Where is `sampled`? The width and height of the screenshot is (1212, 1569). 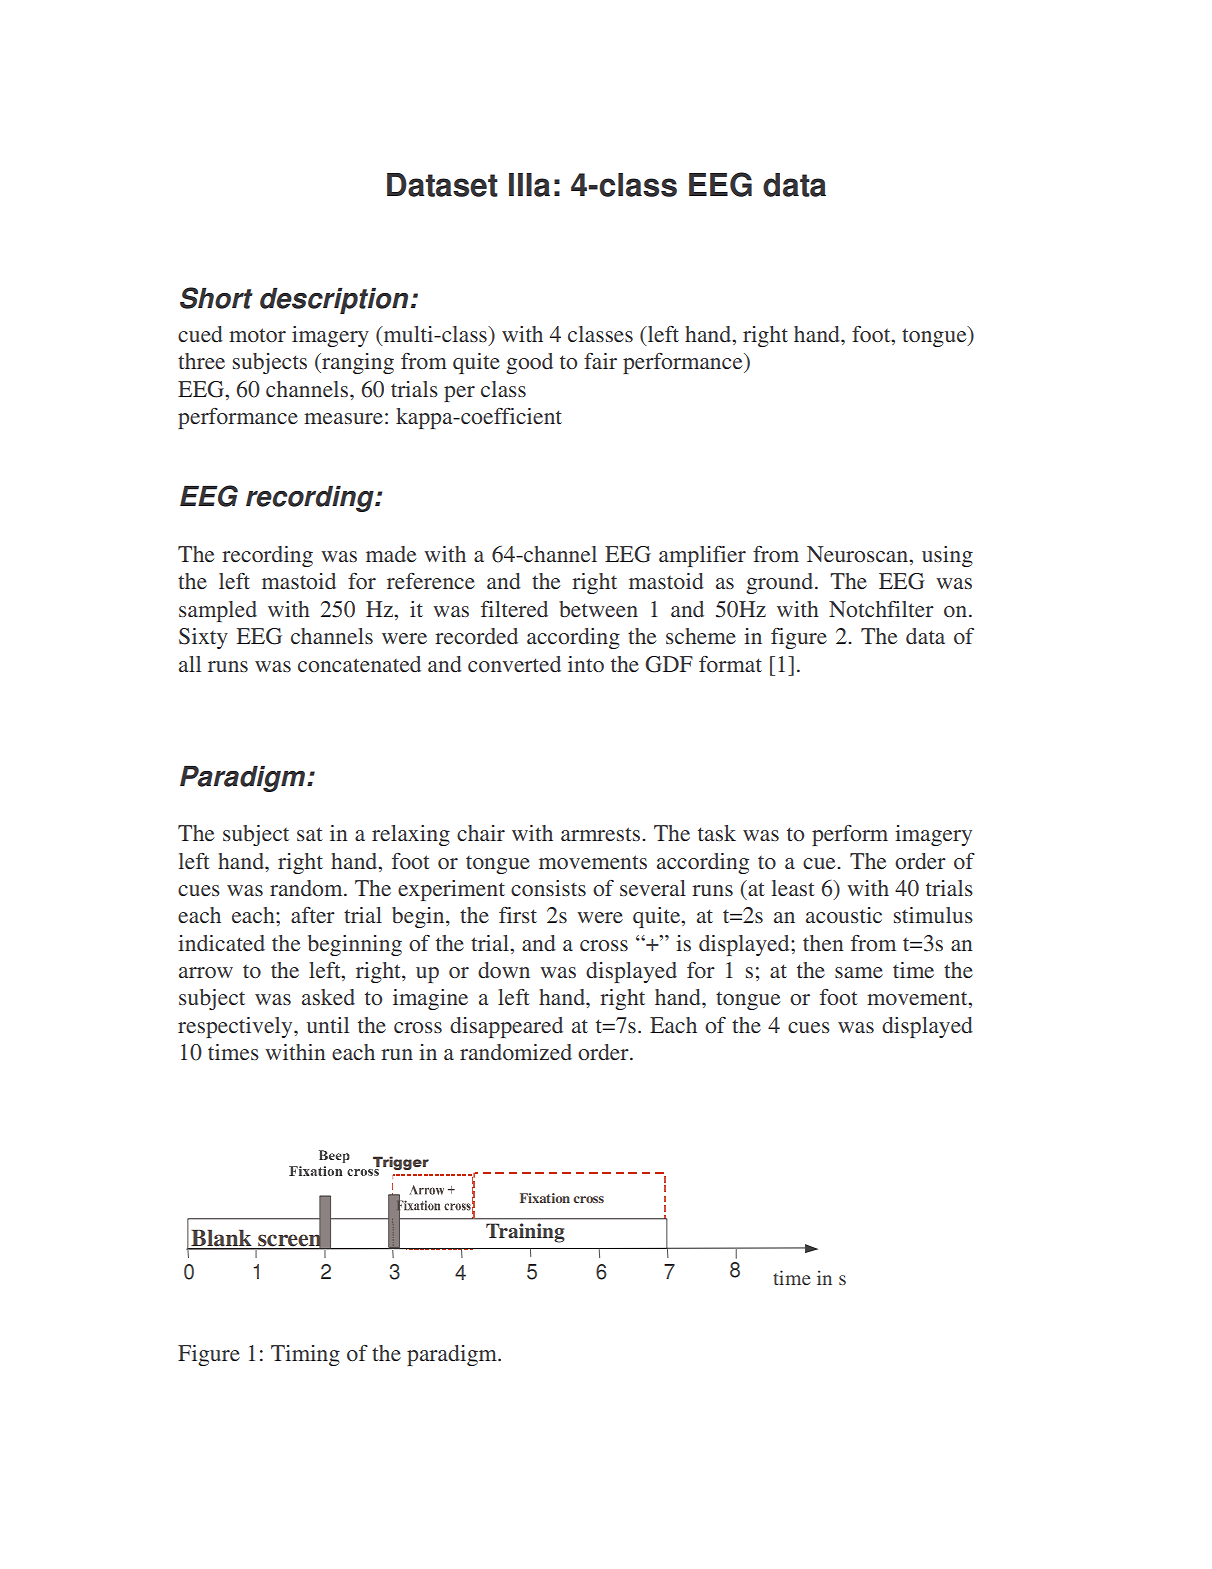
sampled is located at coordinates (218, 611).
